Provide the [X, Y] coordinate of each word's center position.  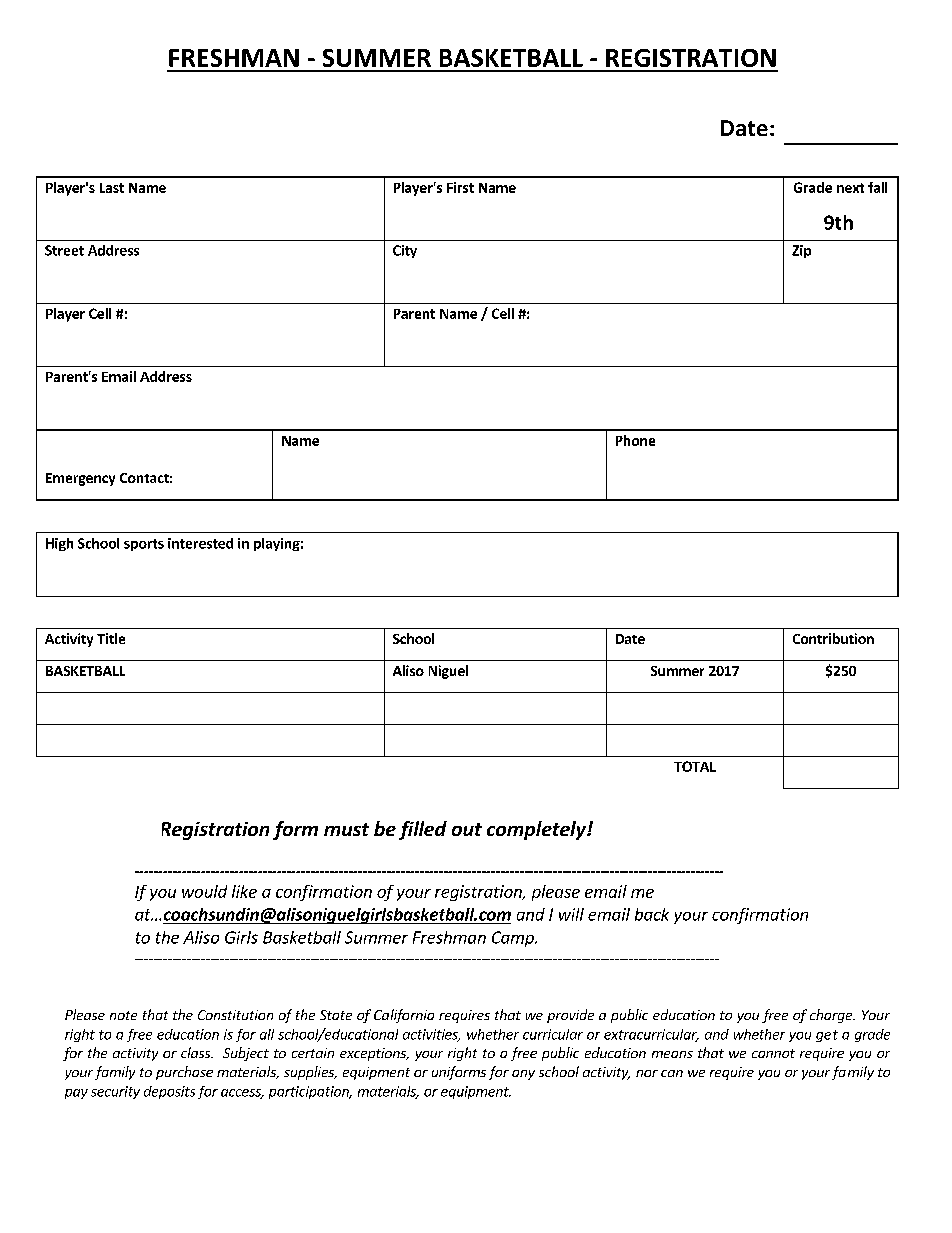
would [204, 891]
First [460, 187]
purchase [184, 1073]
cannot [773, 1053]
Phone [635, 440]
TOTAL [695, 766]
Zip [801, 251]
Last [112, 188]
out [467, 829]
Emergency [80, 479]
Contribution [833, 638]
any [523, 1075]
